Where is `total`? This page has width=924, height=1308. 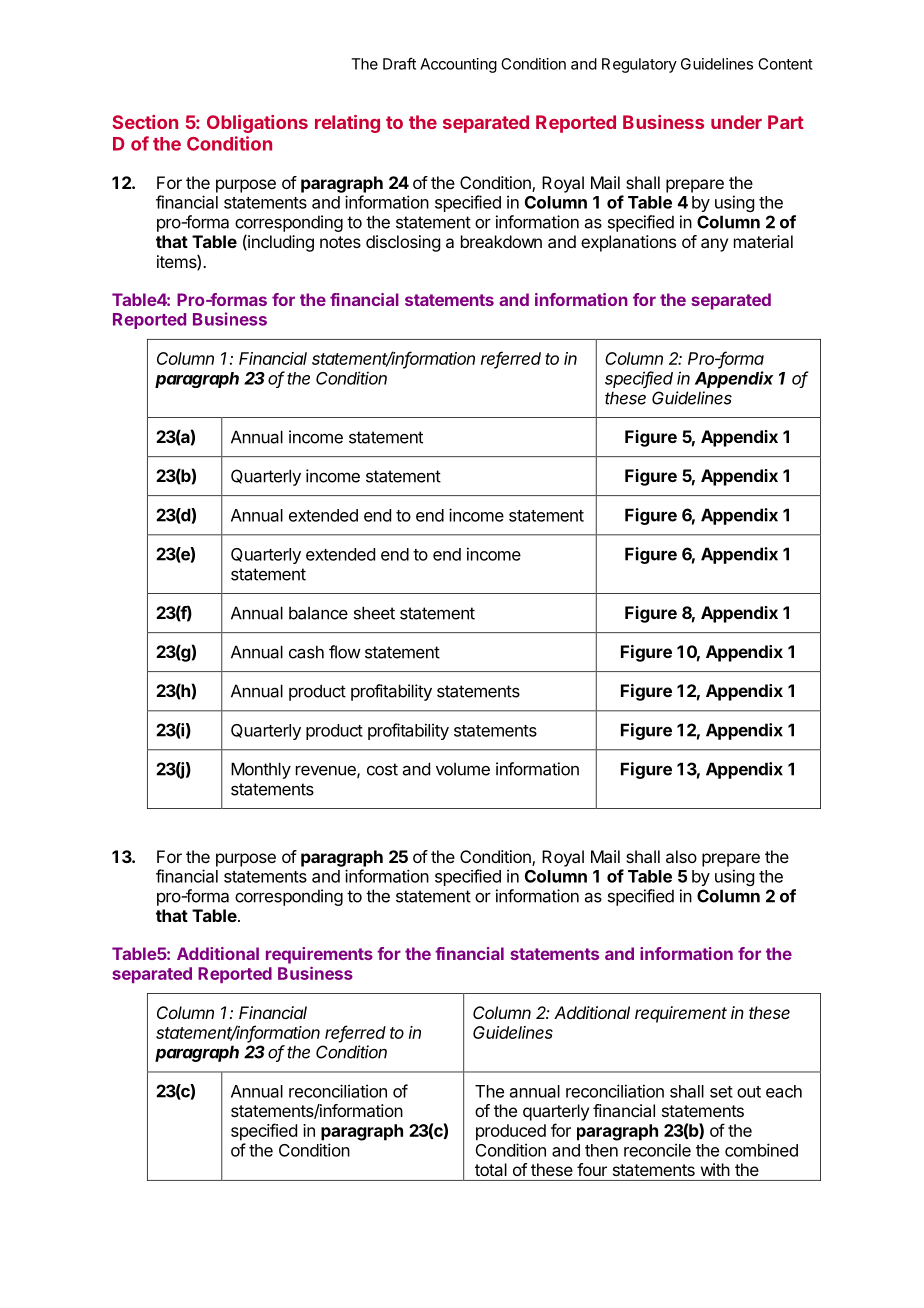 total is located at coordinates (491, 1169).
